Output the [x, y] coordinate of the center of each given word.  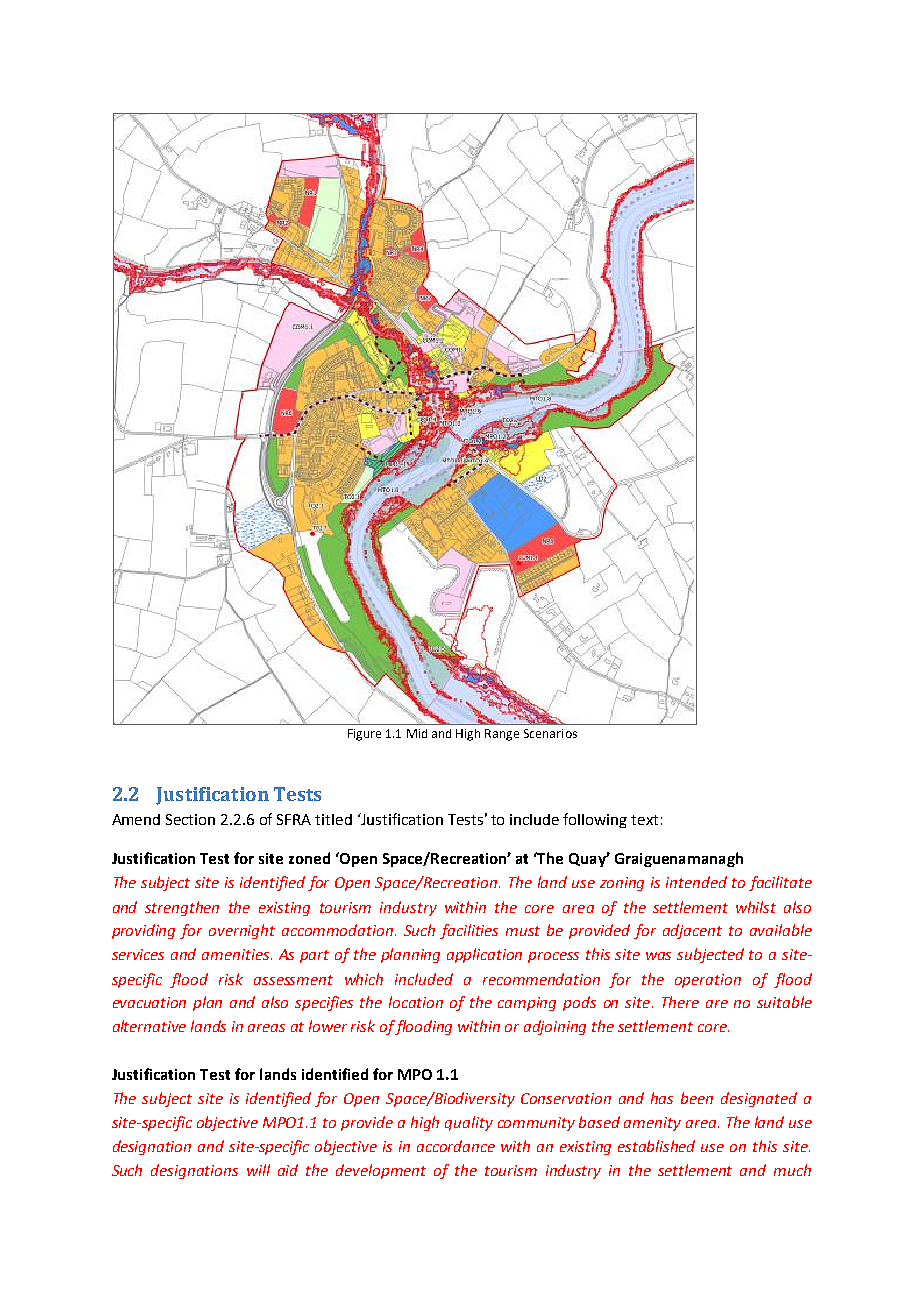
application [484, 955]
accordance [456, 1146]
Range [502, 735]
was [658, 956]
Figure [364, 735]
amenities [237, 954]
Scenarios [550, 733]
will [258, 1170]
